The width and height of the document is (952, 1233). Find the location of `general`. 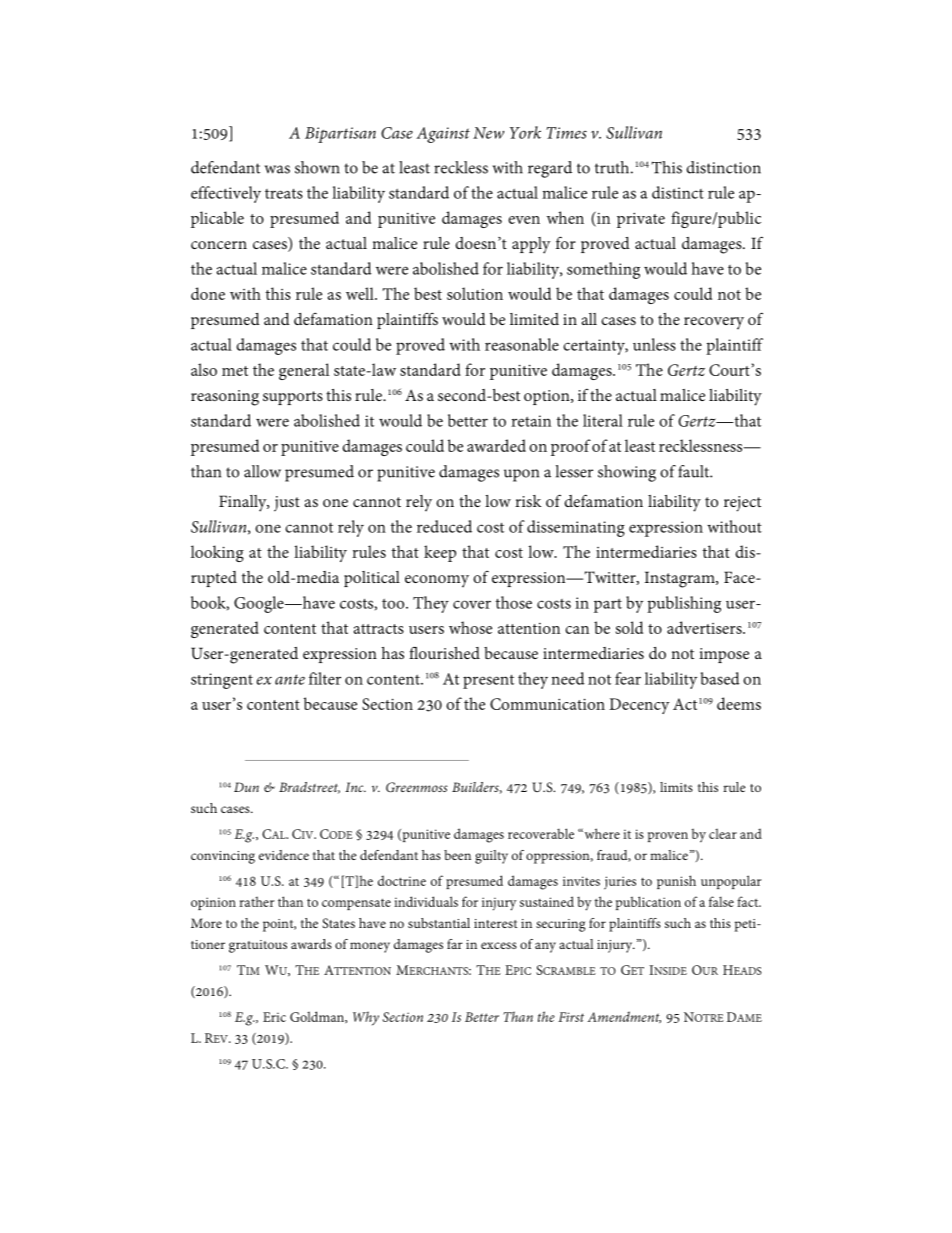

general is located at coordinates (304, 371).
